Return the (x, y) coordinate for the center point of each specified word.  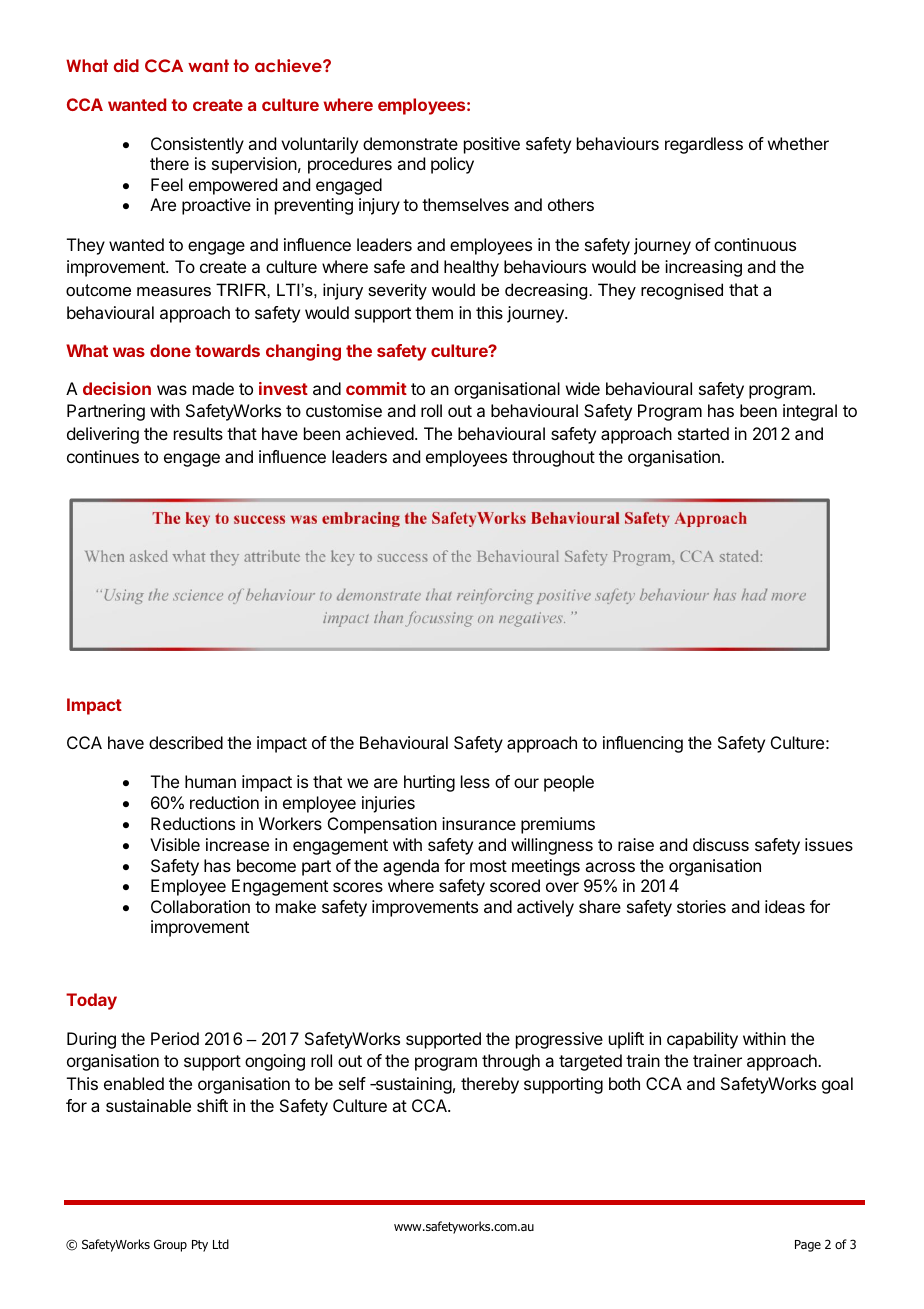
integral (810, 412)
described (186, 742)
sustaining (412, 1085)
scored (515, 885)
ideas (785, 906)
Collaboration (200, 906)
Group (170, 1245)
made (213, 388)
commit (376, 388)
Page (808, 1246)
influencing (643, 744)
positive (492, 145)
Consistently (197, 145)
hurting (429, 783)
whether (798, 143)
